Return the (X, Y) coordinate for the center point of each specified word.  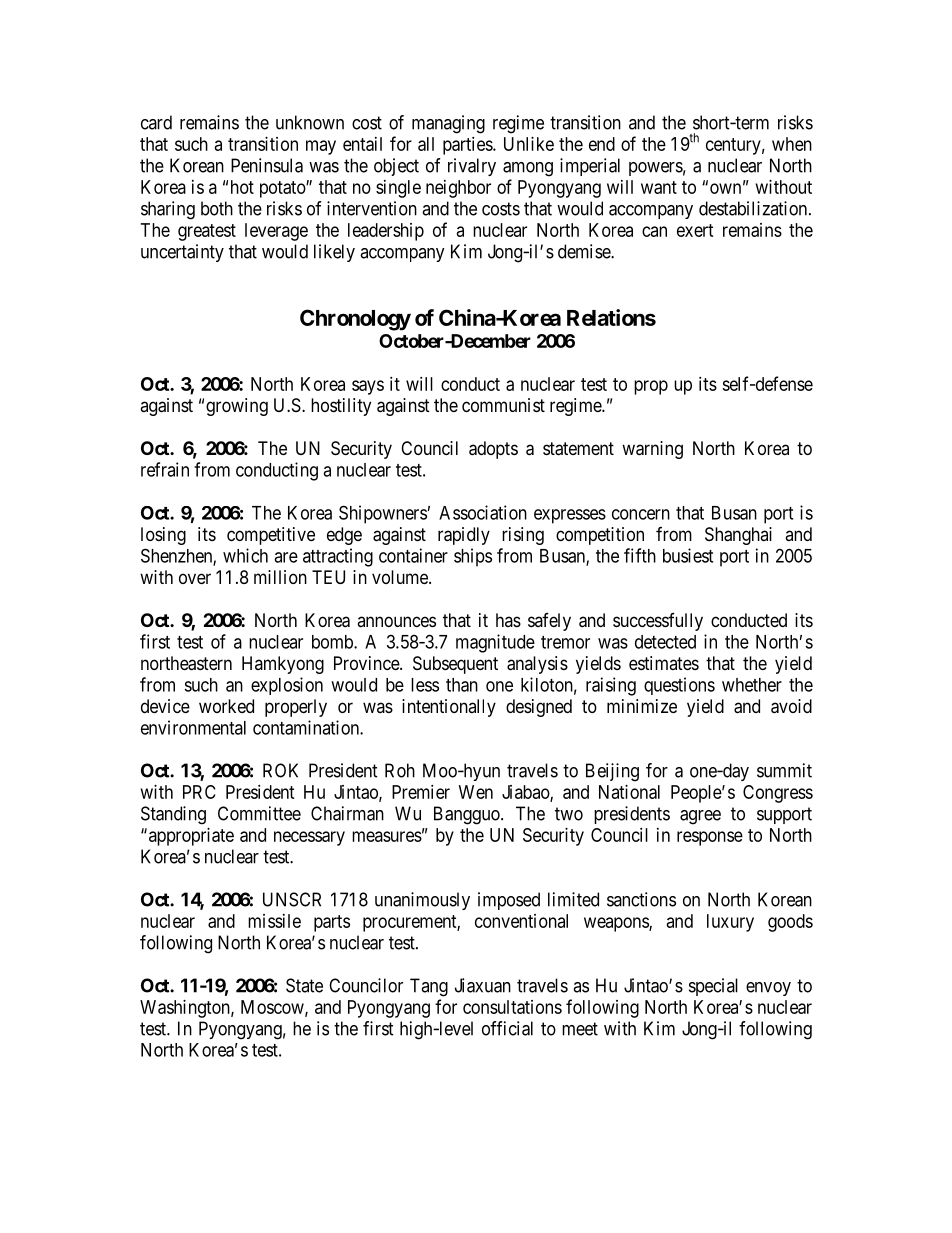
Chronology (355, 320)
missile (274, 921)
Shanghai (738, 536)
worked (226, 706)
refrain (165, 469)
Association (483, 512)
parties (468, 146)
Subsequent (455, 665)
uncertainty (182, 253)
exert (695, 230)
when (792, 144)
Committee (259, 813)
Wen (476, 792)
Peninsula (267, 165)
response (710, 838)
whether (752, 685)
